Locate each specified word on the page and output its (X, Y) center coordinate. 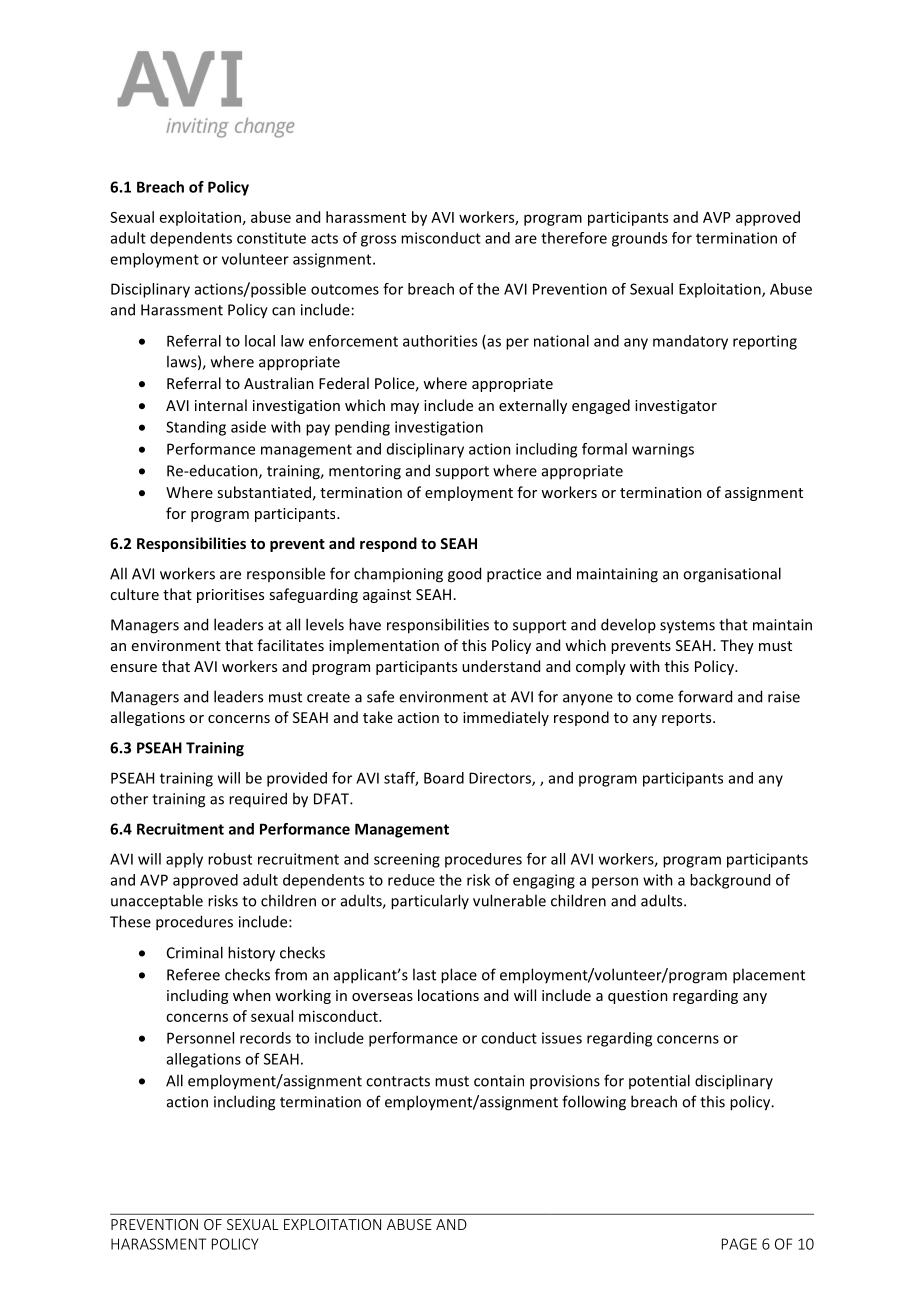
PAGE (739, 1244)
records (265, 1038)
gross (378, 241)
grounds (639, 239)
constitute (271, 238)
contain (499, 1081)
